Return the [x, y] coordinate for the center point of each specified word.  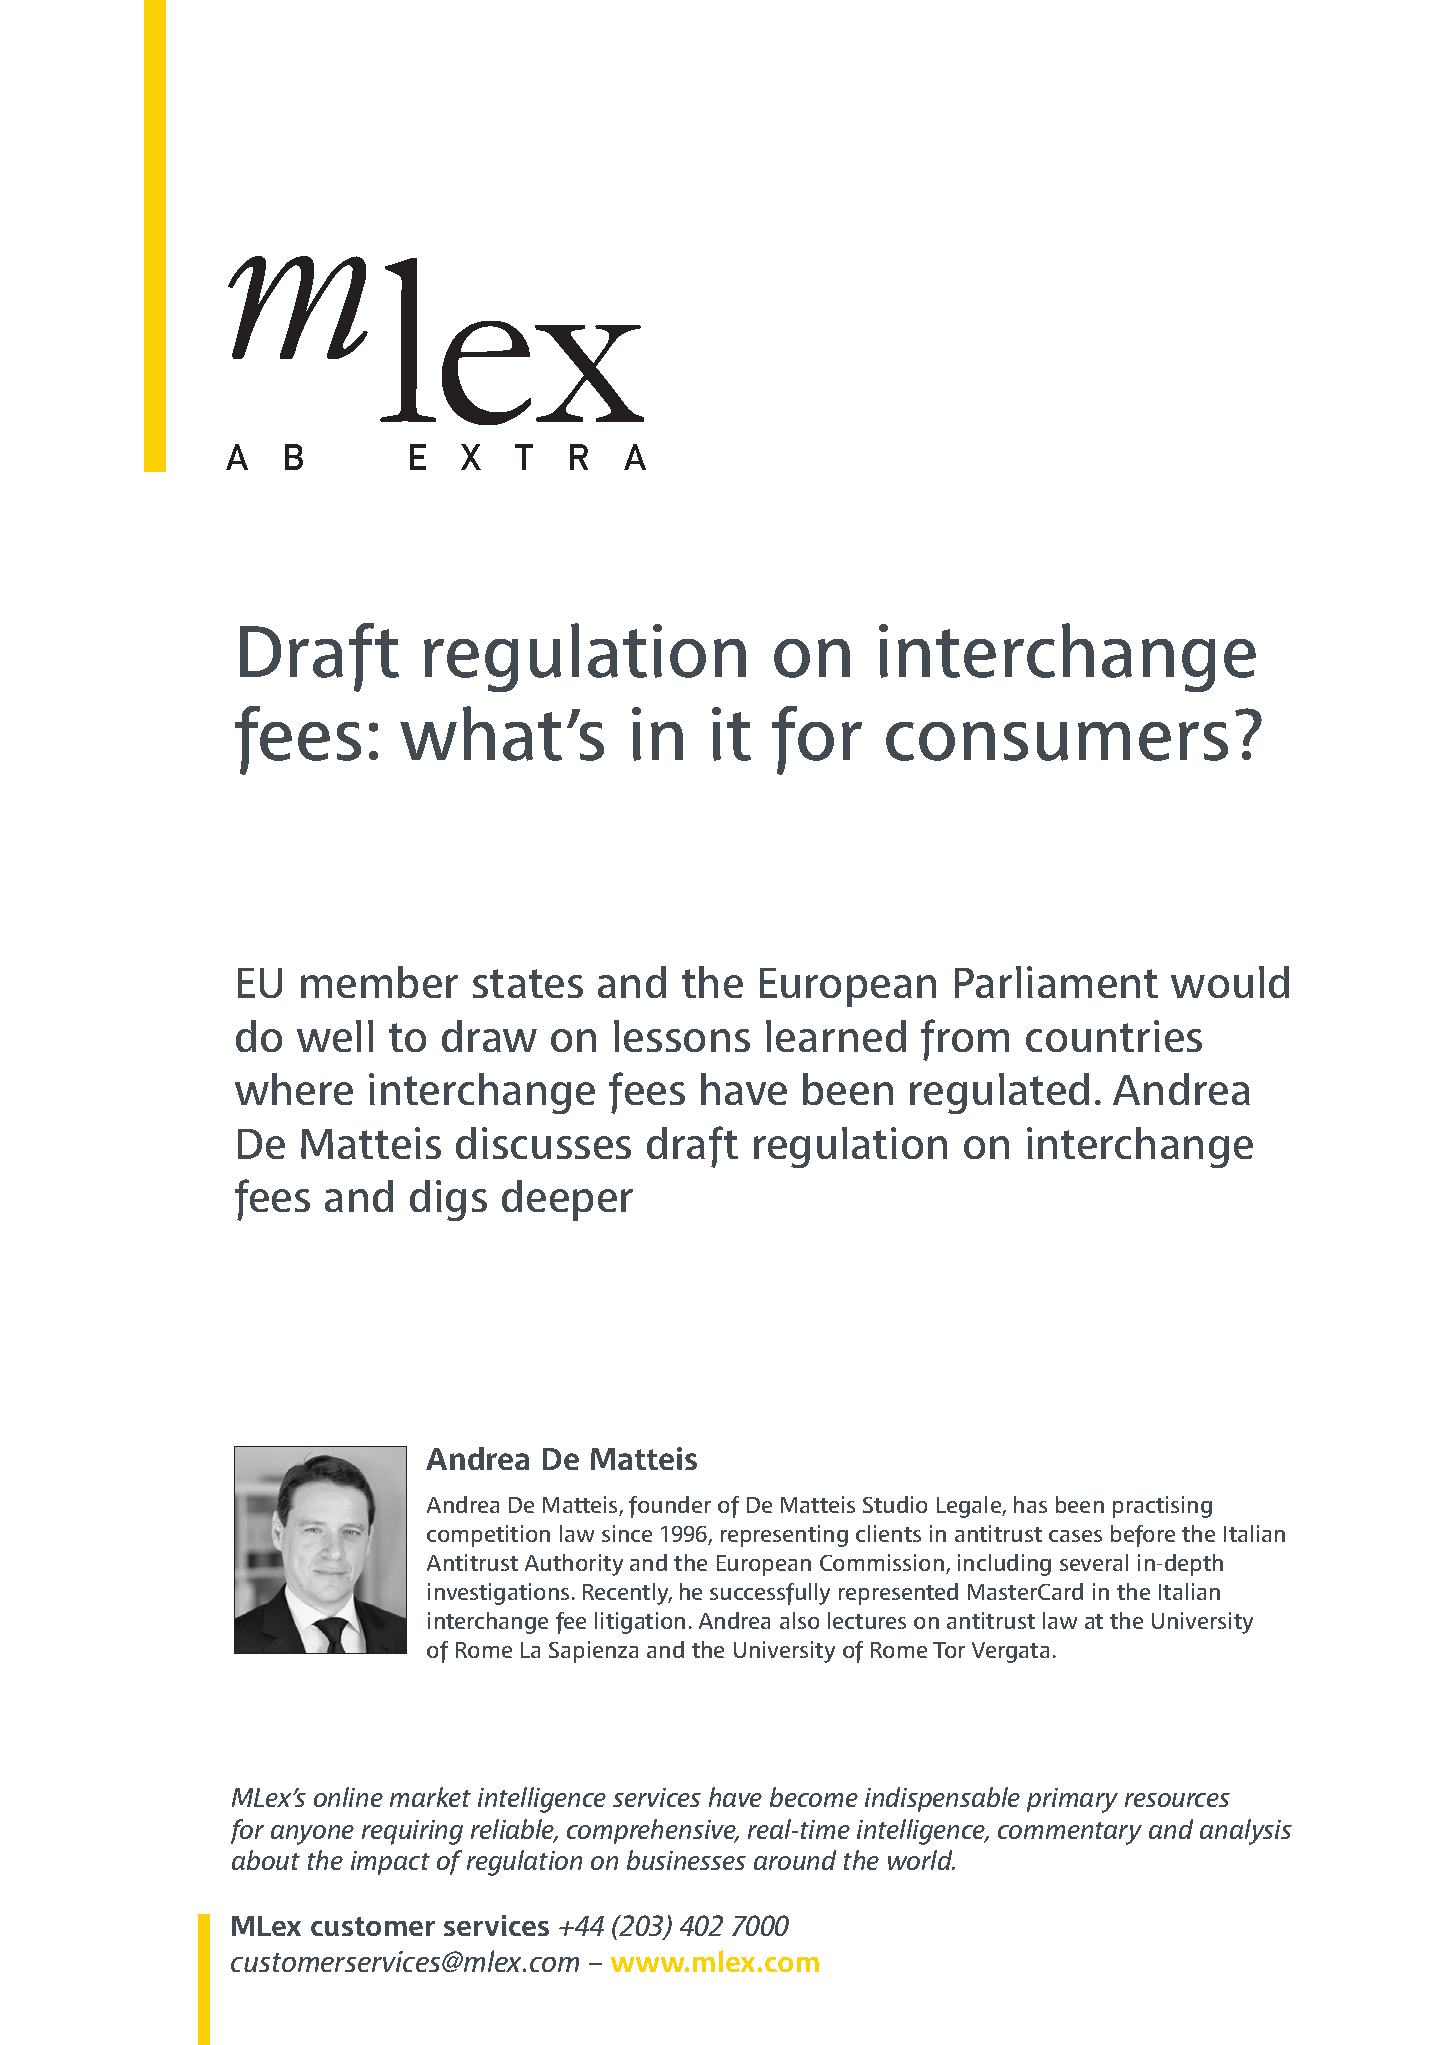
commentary [1070, 1833]
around [795, 1860]
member [379, 982]
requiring [412, 1832]
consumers [1057, 741]
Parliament [1056, 982]
